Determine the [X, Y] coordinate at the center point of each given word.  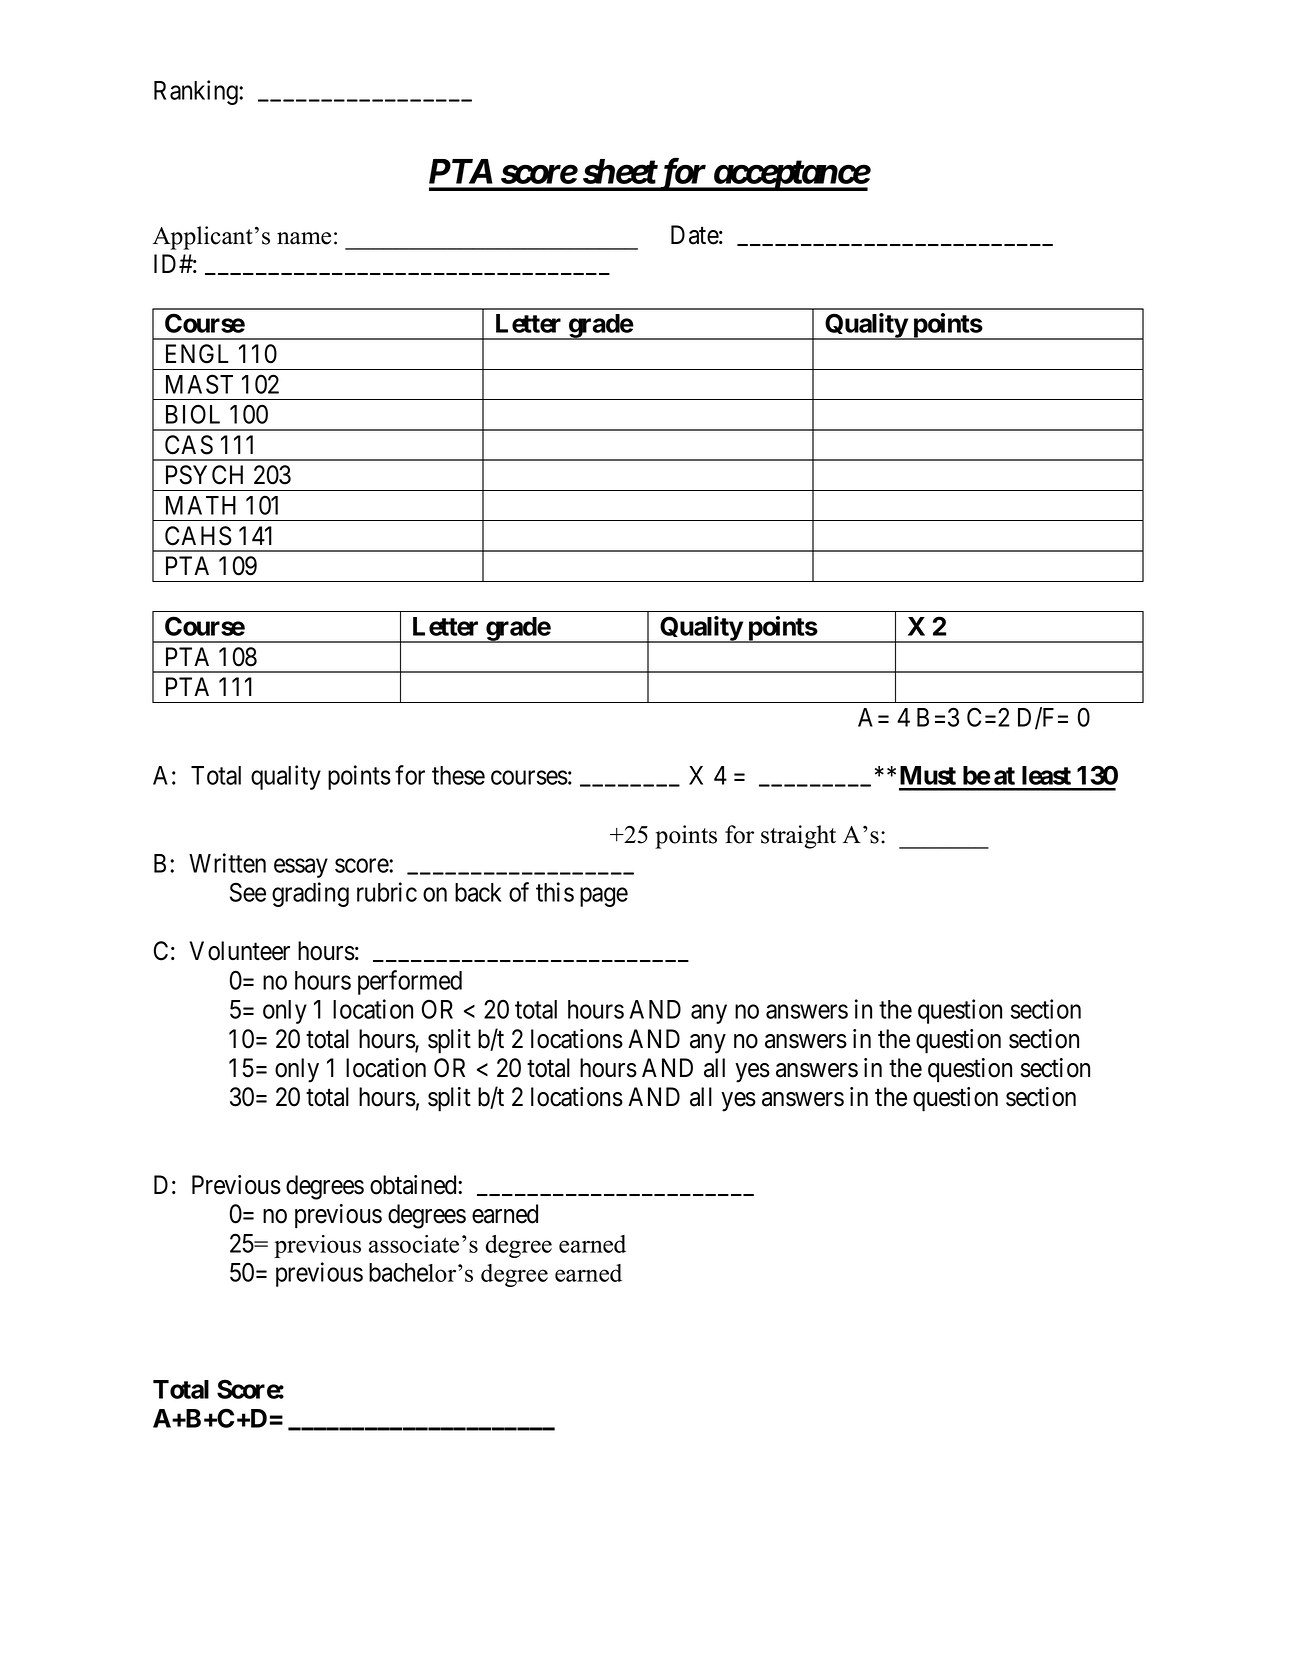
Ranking [197, 92]
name [304, 238]
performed [410, 982]
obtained [414, 1185]
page [604, 897]
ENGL [197, 354]
